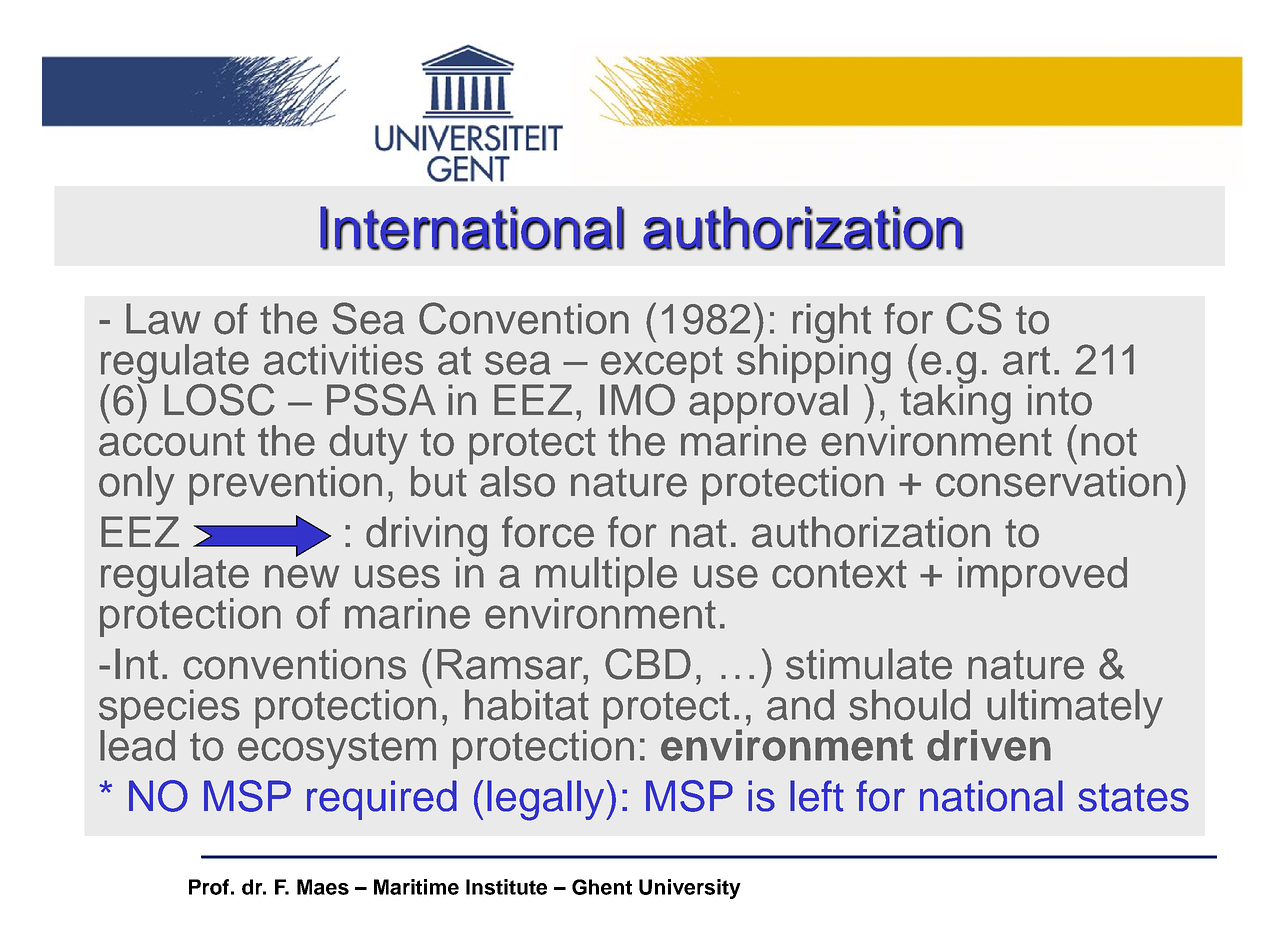  What do you see at coordinates (1054, 480) in the screenshot?
I see `conservation` at bounding box center [1054, 480].
